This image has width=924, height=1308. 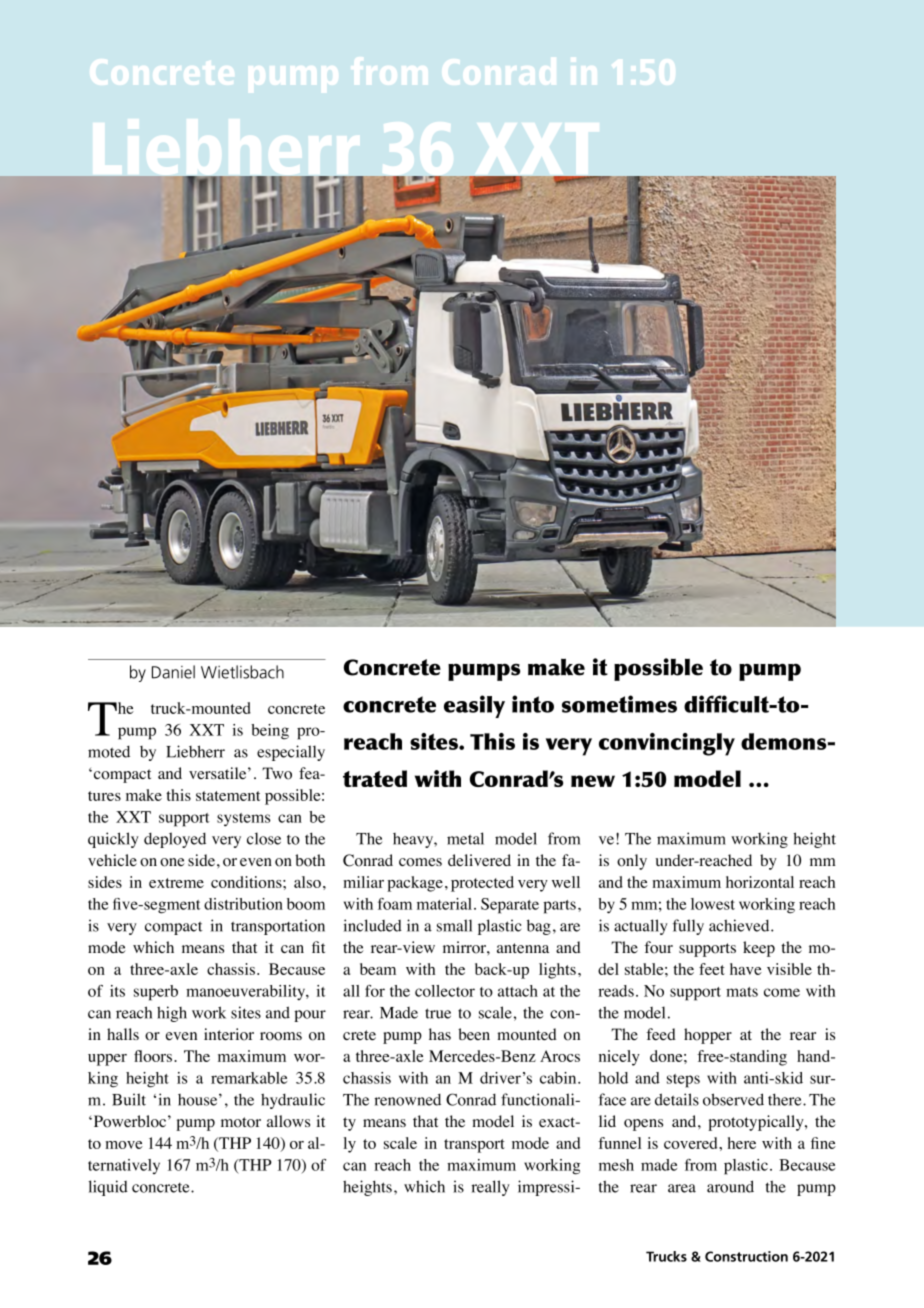 What do you see at coordinates (474, 706) in the image?
I see `easily` at bounding box center [474, 706].
